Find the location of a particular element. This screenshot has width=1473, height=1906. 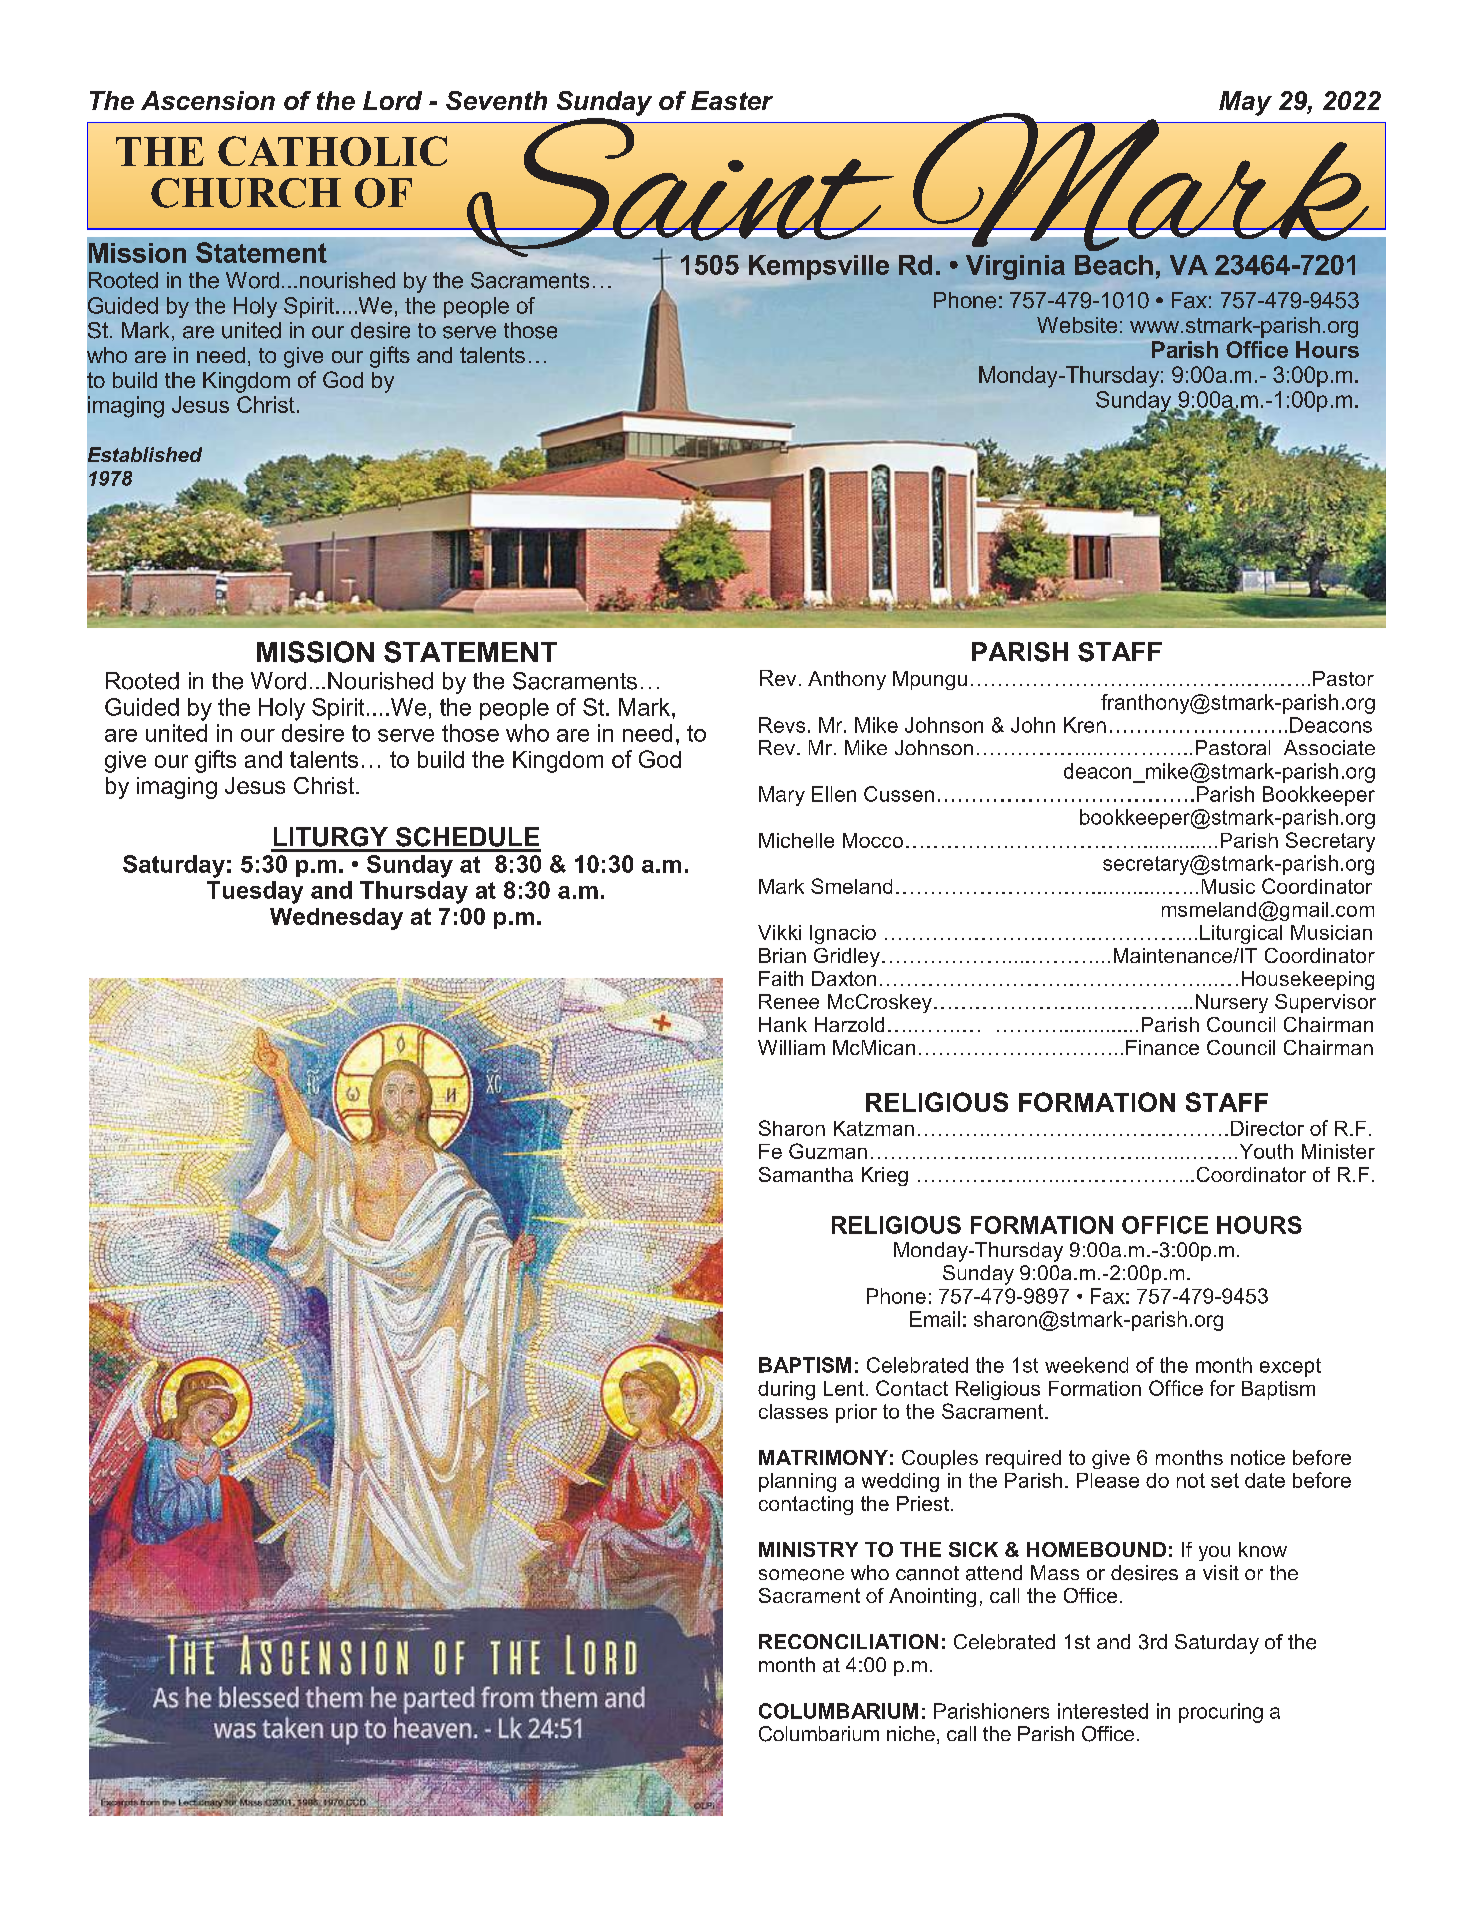

RECONCILIATION is located at coordinates (848, 1641).
